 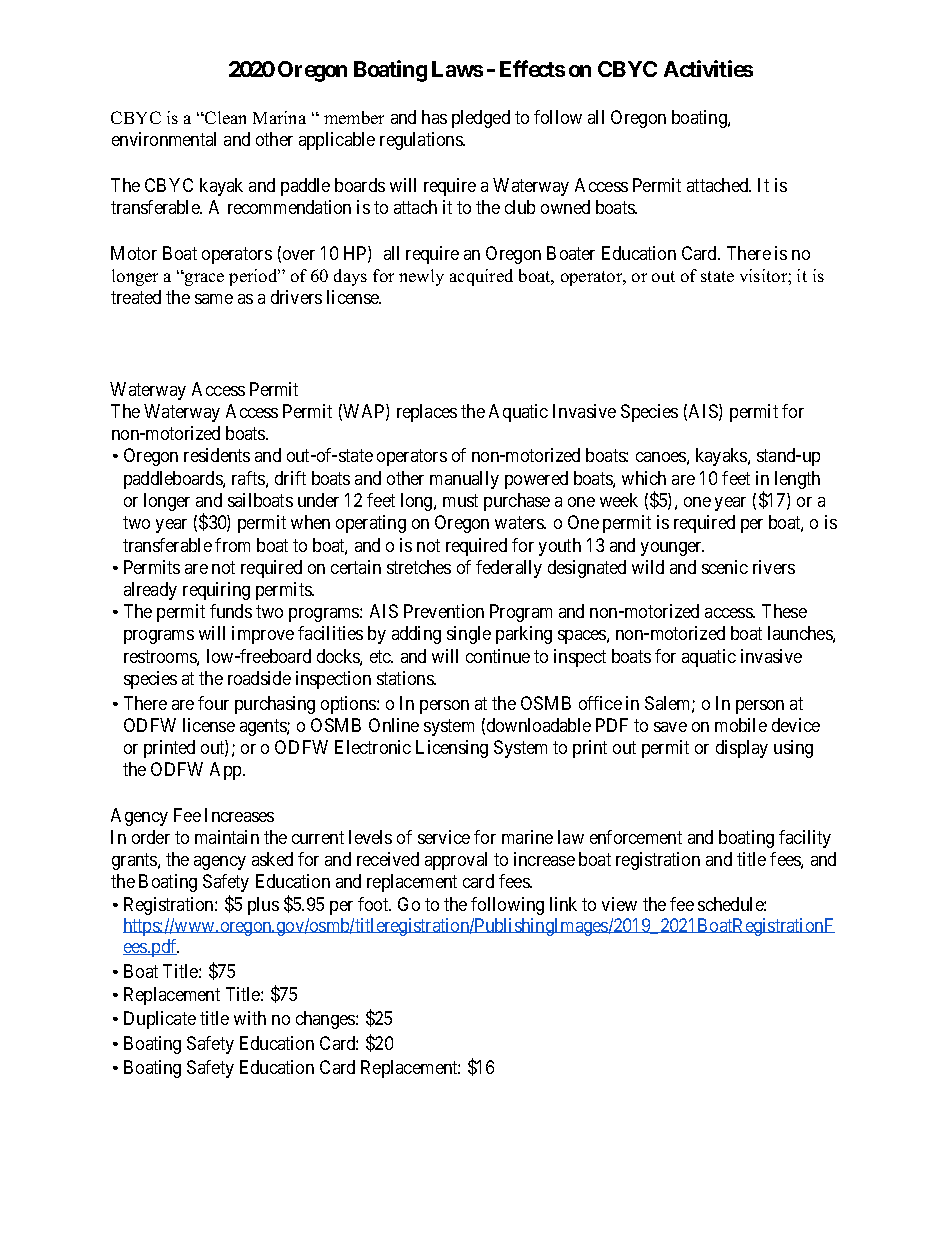 I want to click on with, so click(x=250, y=1018).
